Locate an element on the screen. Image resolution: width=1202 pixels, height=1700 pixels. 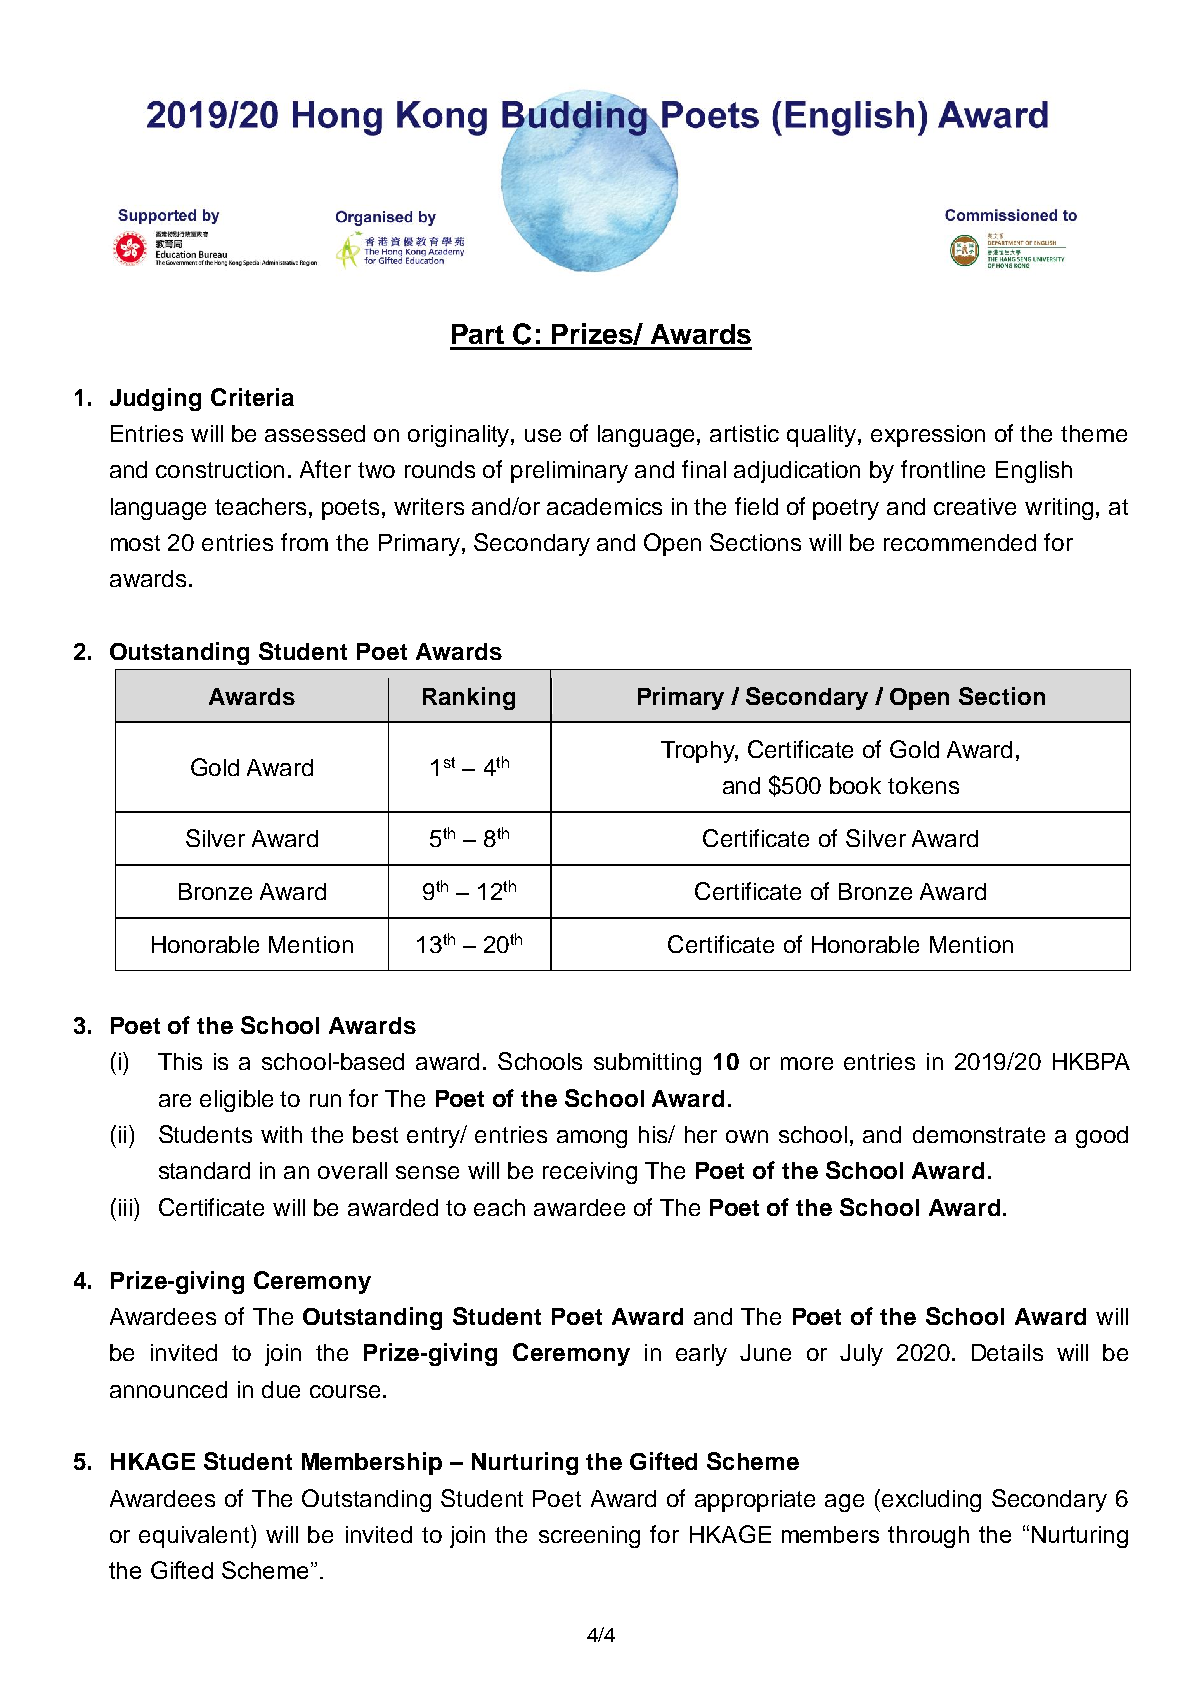
demonstrate is located at coordinates (979, 1134).
